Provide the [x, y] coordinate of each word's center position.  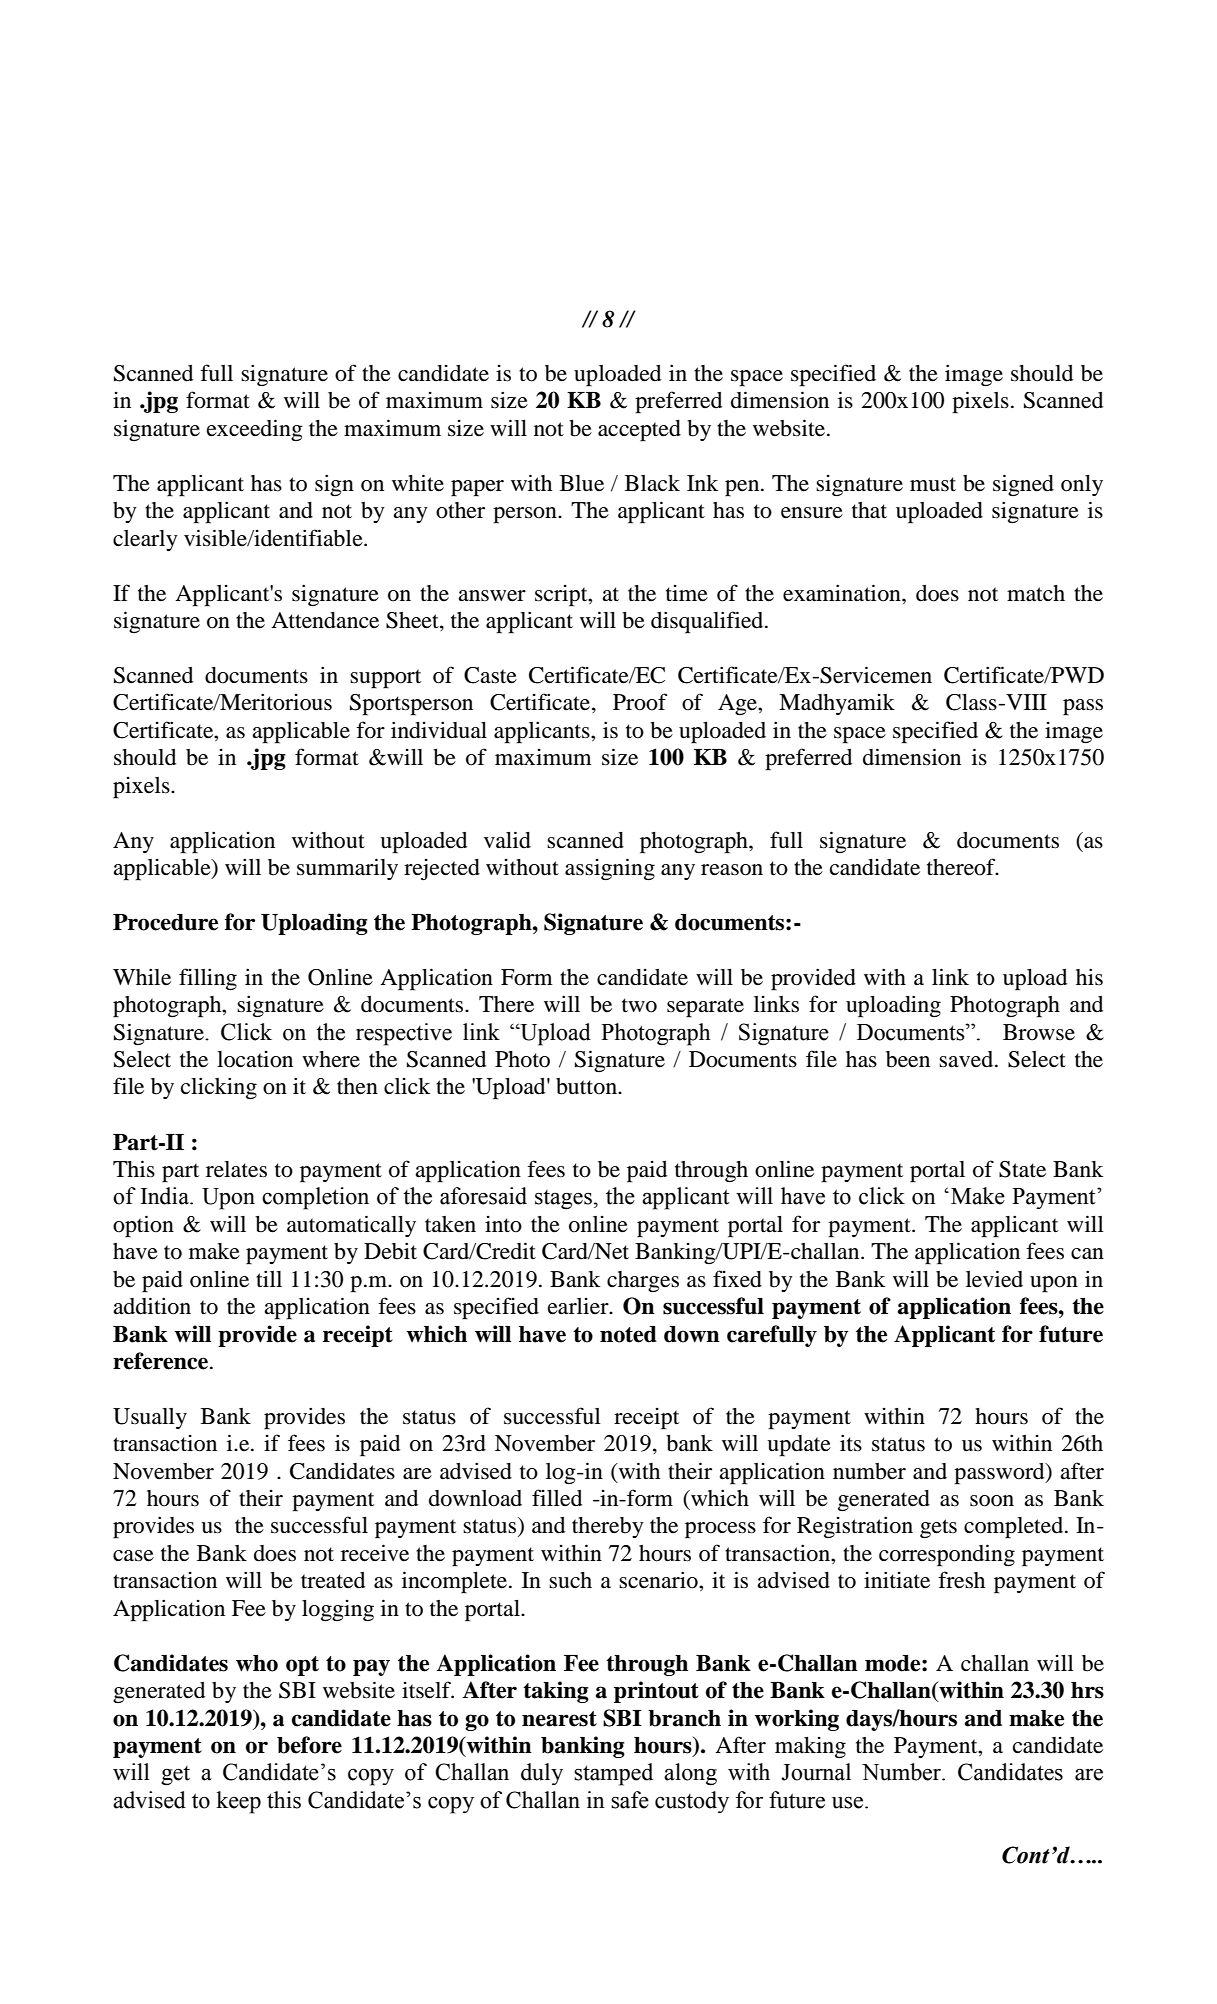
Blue [582, 483]
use [847, 1803]
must [933, 484]
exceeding [255, 430]
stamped [613, 1774]
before [309, 1745]
